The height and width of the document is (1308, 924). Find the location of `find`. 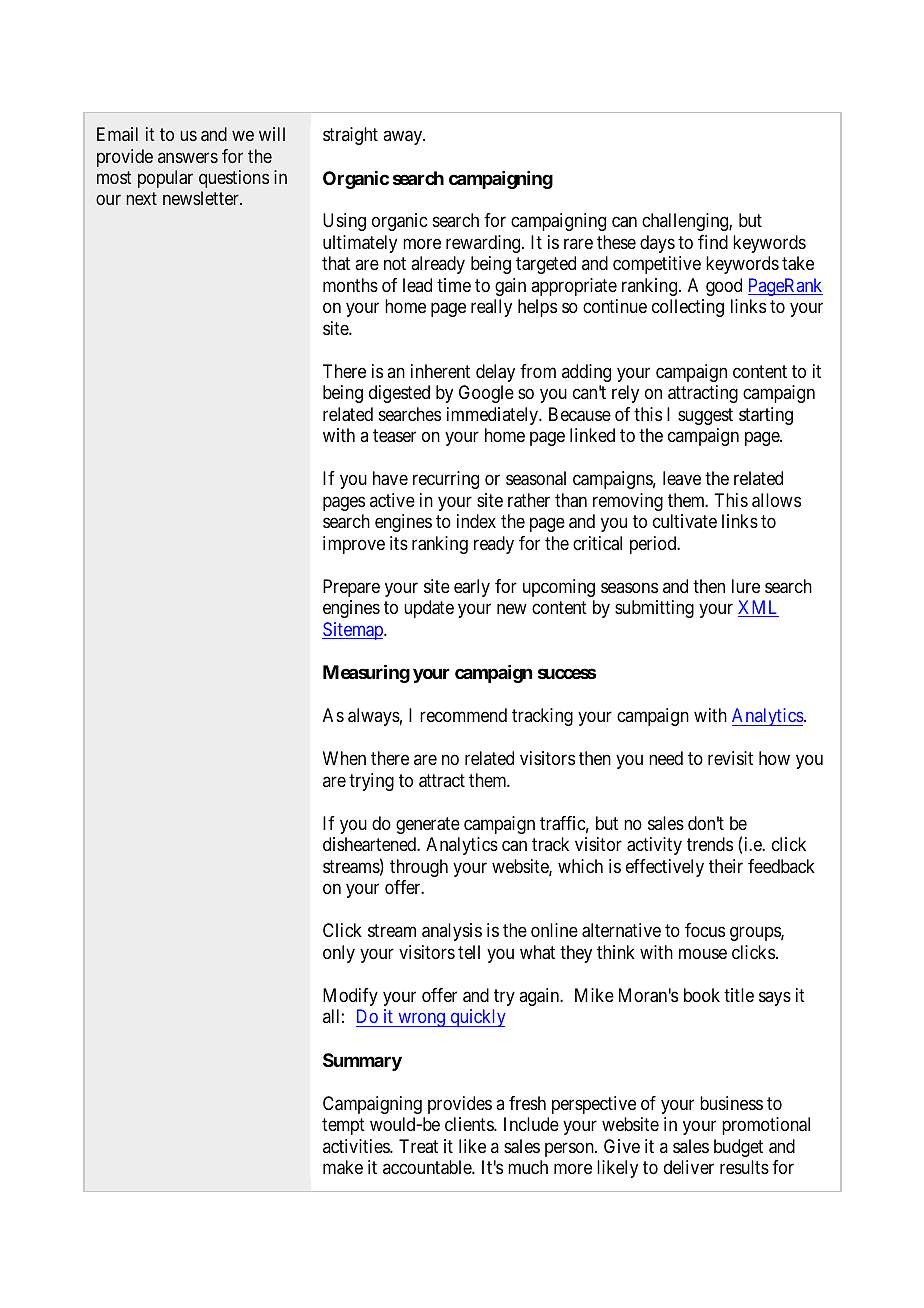

find is located at coordinates (713, 242).
